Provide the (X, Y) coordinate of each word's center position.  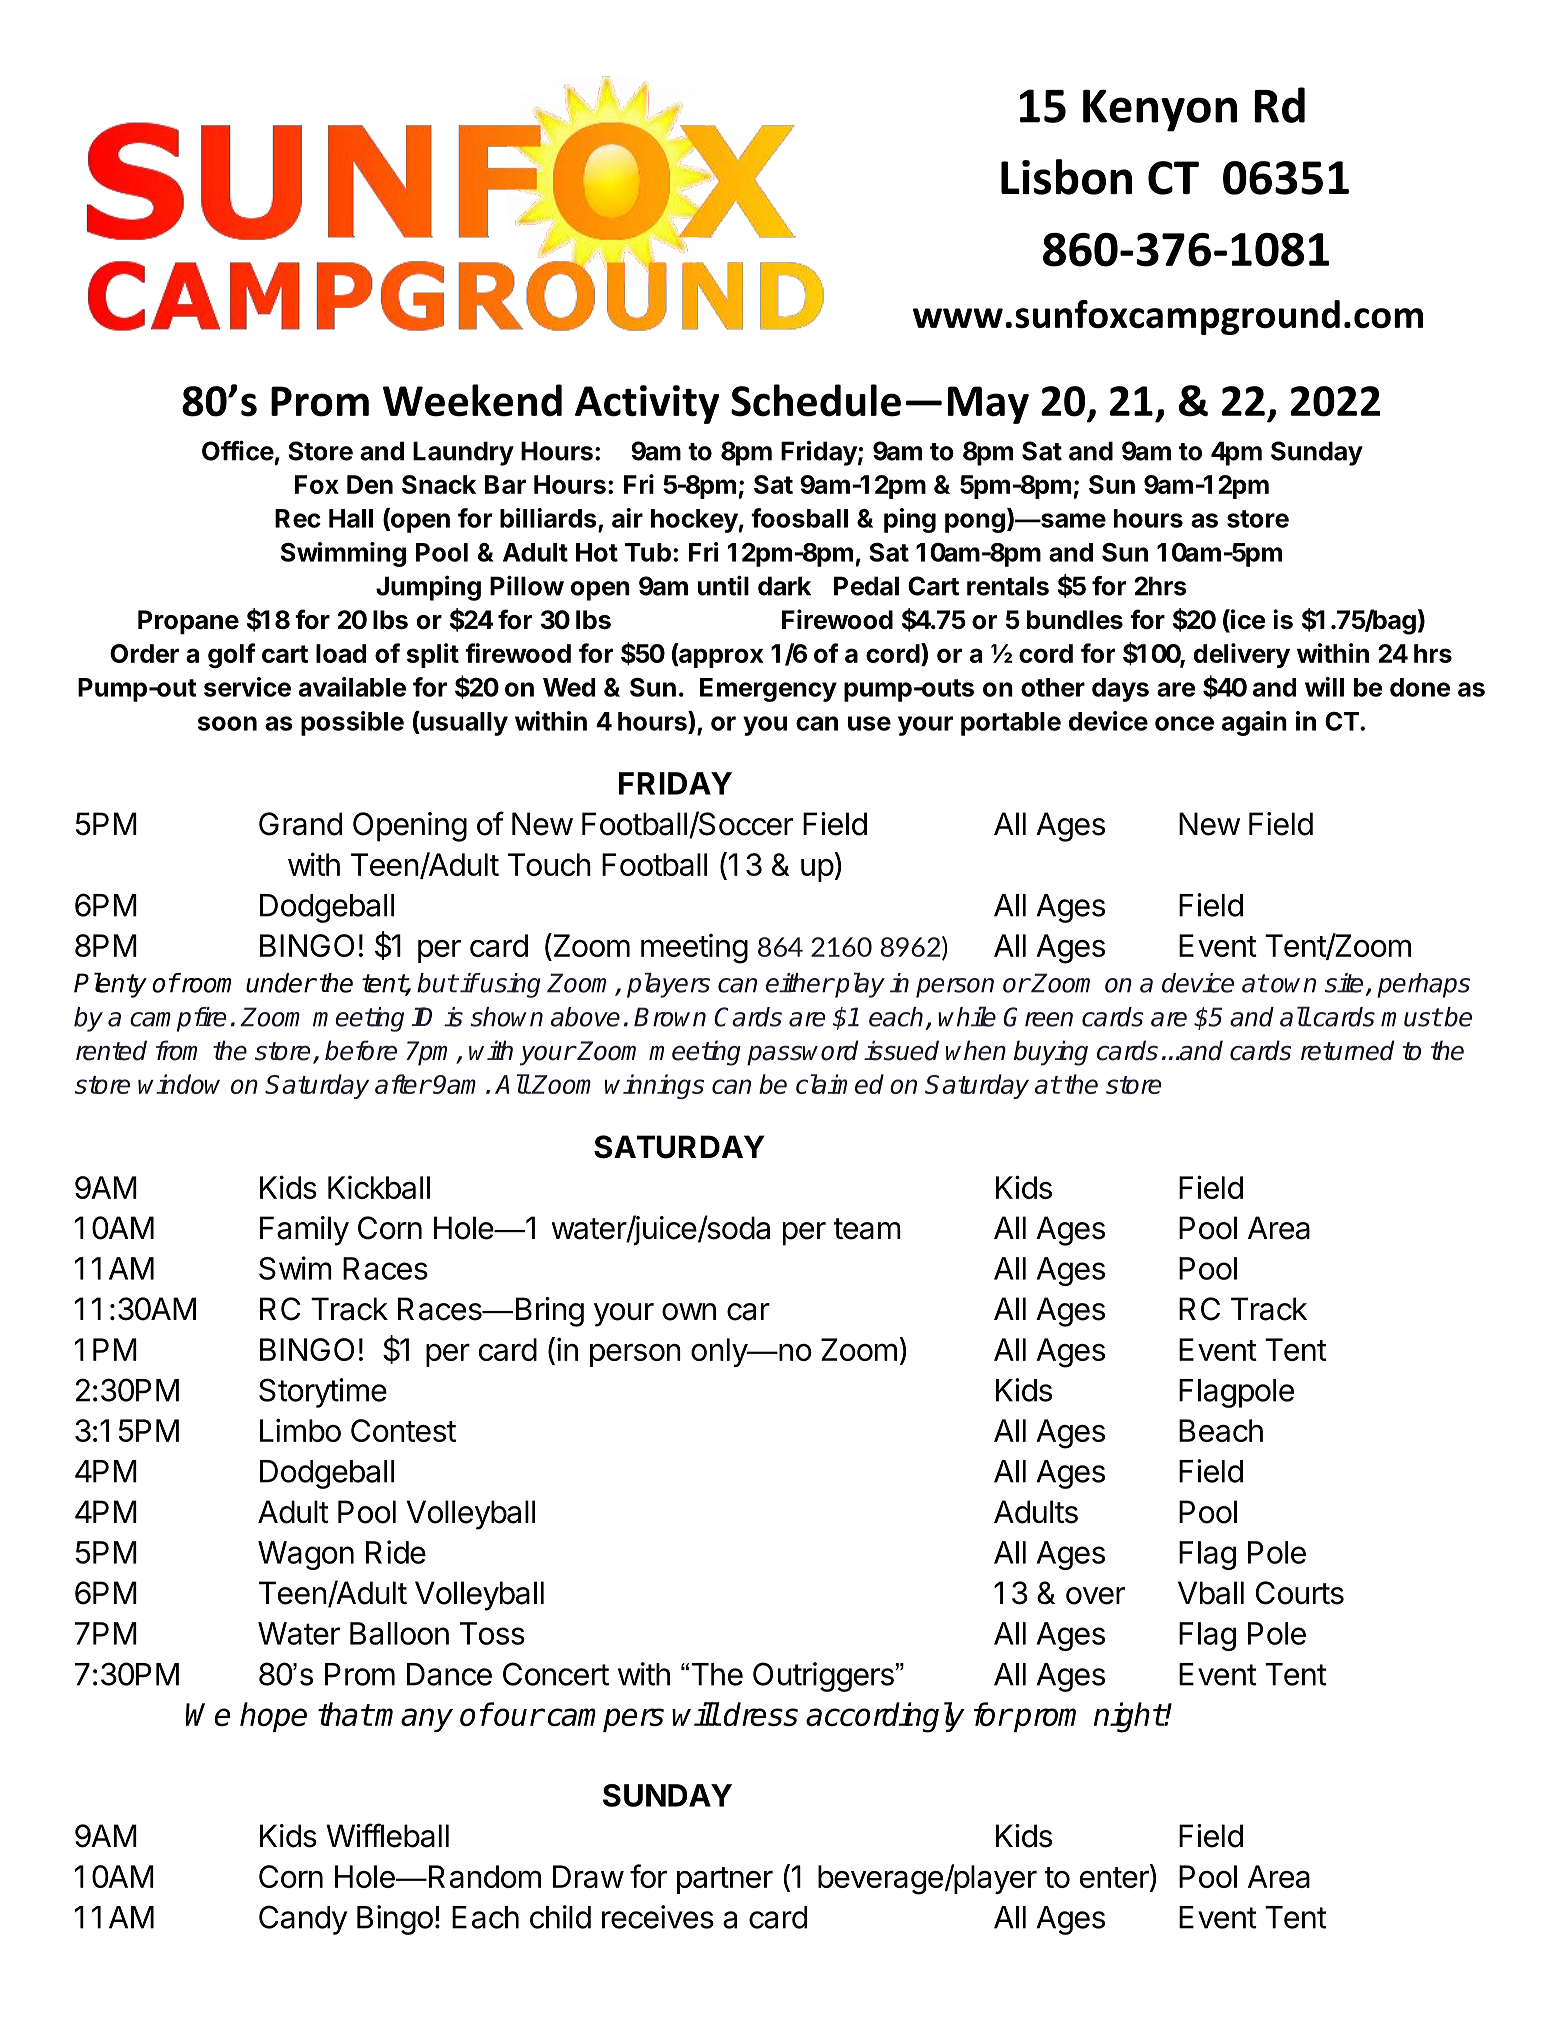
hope (273, 1717)
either (800, 983)
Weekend (472, 400)
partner (725, 1880)
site (1344, 983)
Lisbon (1066, 177)
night (1129, 1717)
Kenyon (1160, 110)
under (281, 983)
